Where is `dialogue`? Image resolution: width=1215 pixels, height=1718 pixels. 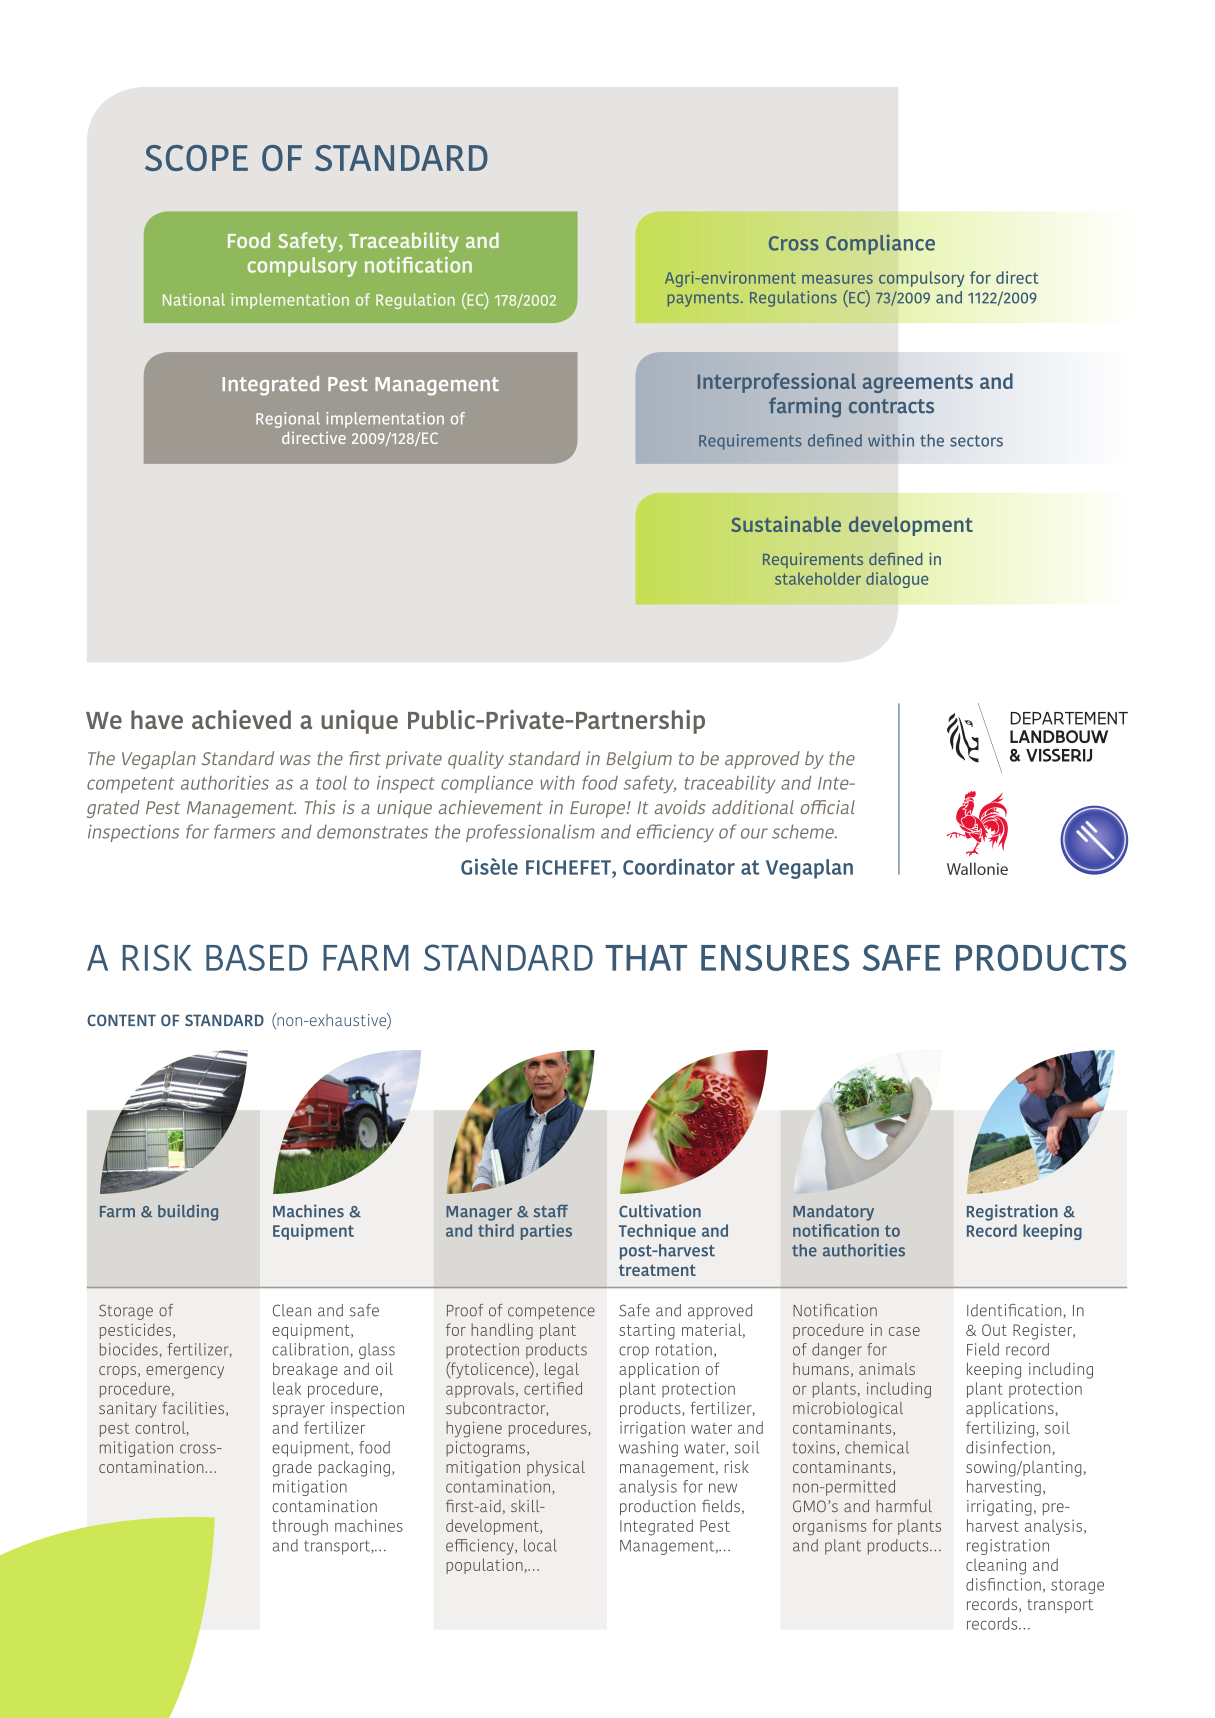
dialogue is located at coordinates (897, 580).
